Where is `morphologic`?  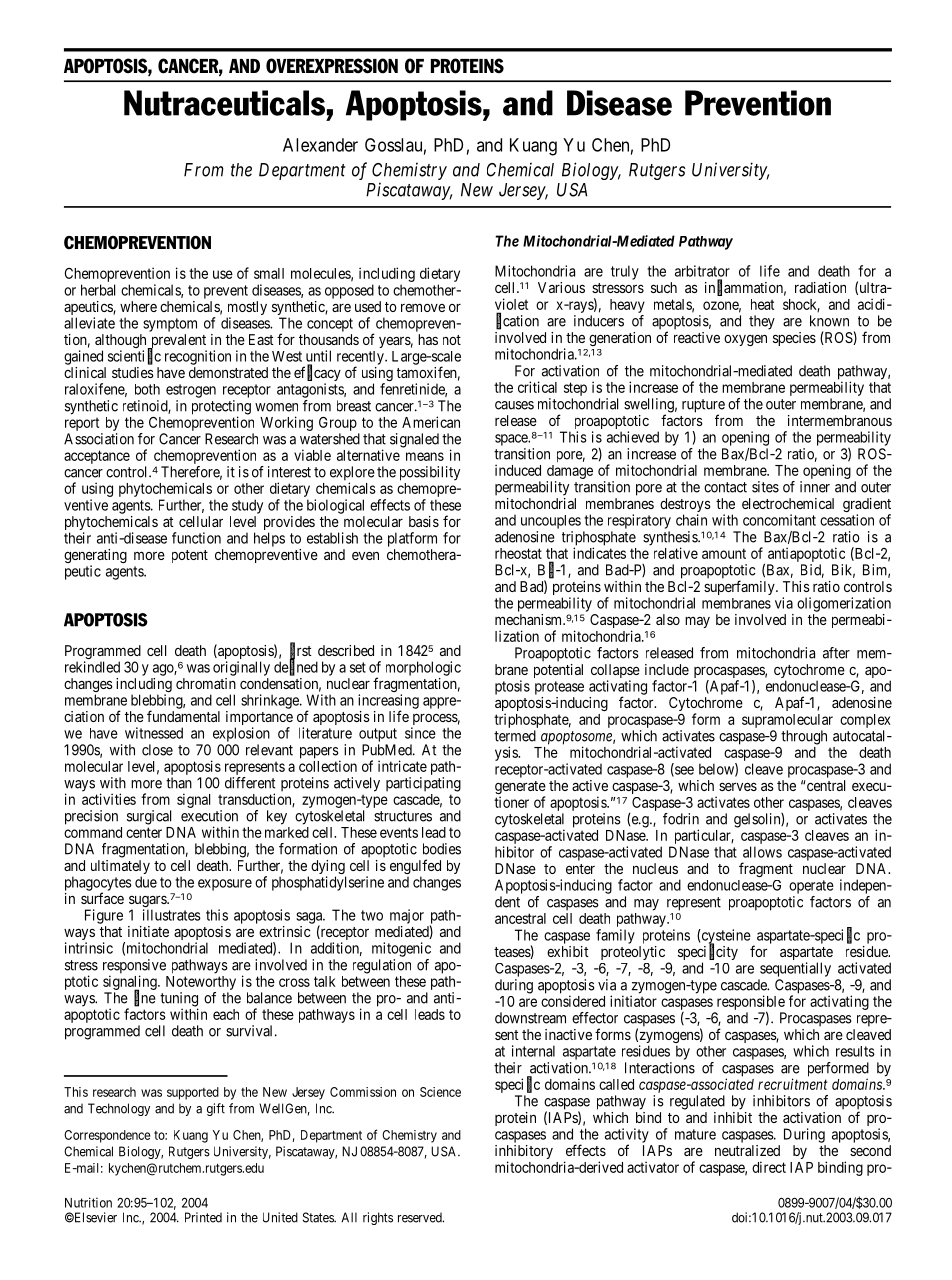
morphologic is located at coordinates (423, 668).
